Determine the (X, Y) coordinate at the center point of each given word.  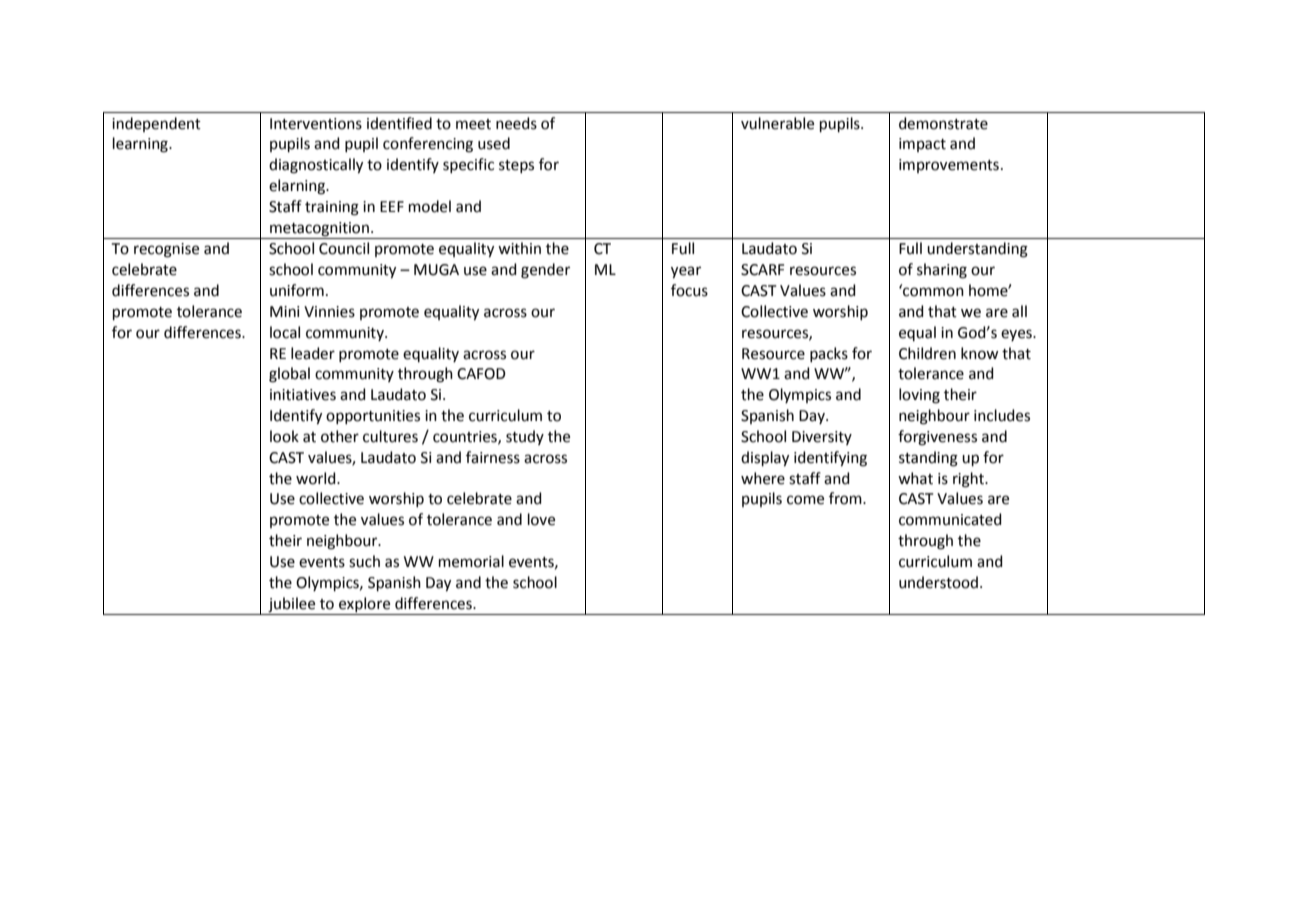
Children (927, 353)
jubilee (291, 605)
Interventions (316, 124)
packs (829, 354)
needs (516, 123)
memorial (471, 561)
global (289, 375)
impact (922, 145)
